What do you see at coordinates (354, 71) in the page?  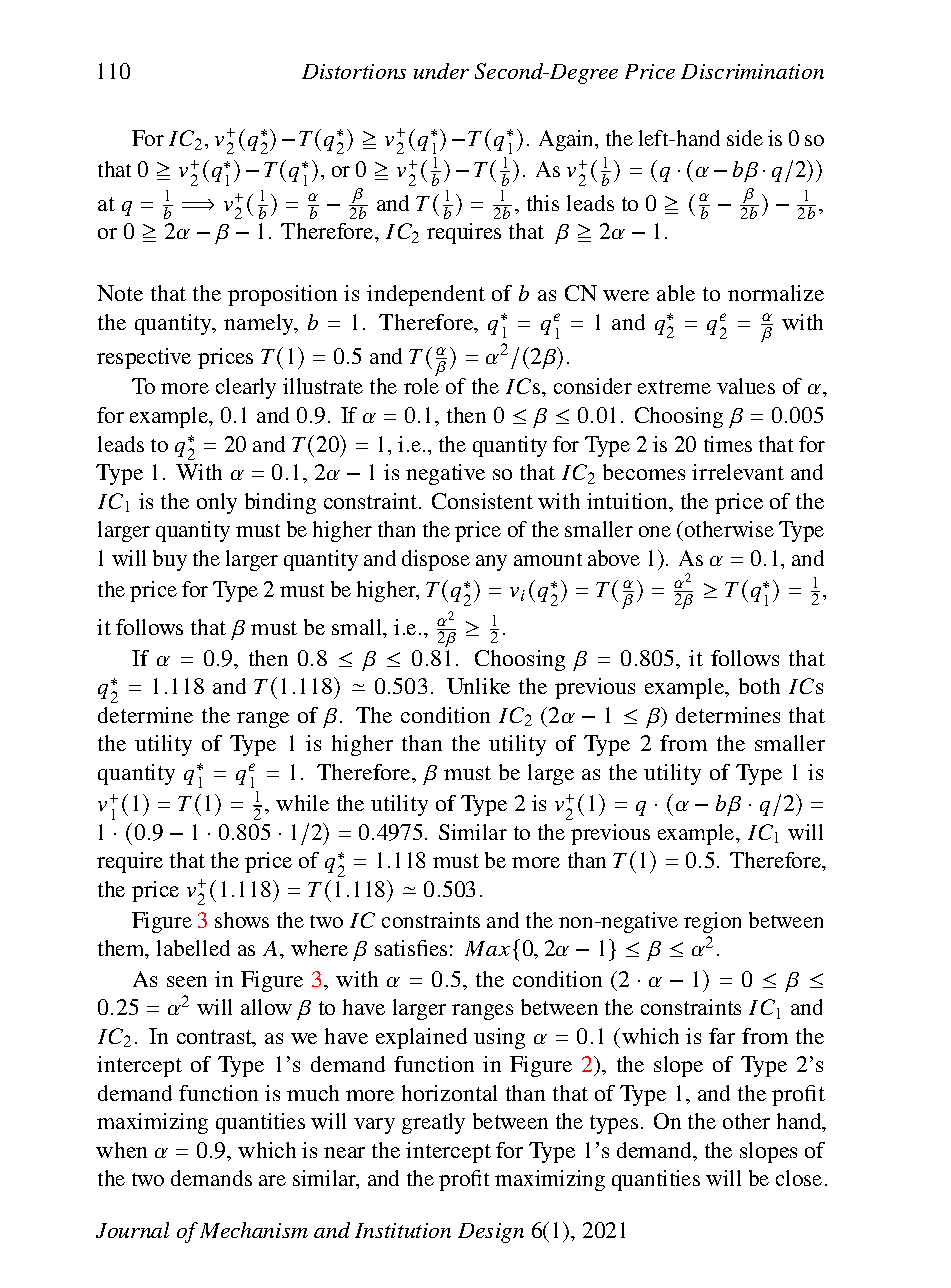 I see `Distortions` at bounding box center [354, 71].
